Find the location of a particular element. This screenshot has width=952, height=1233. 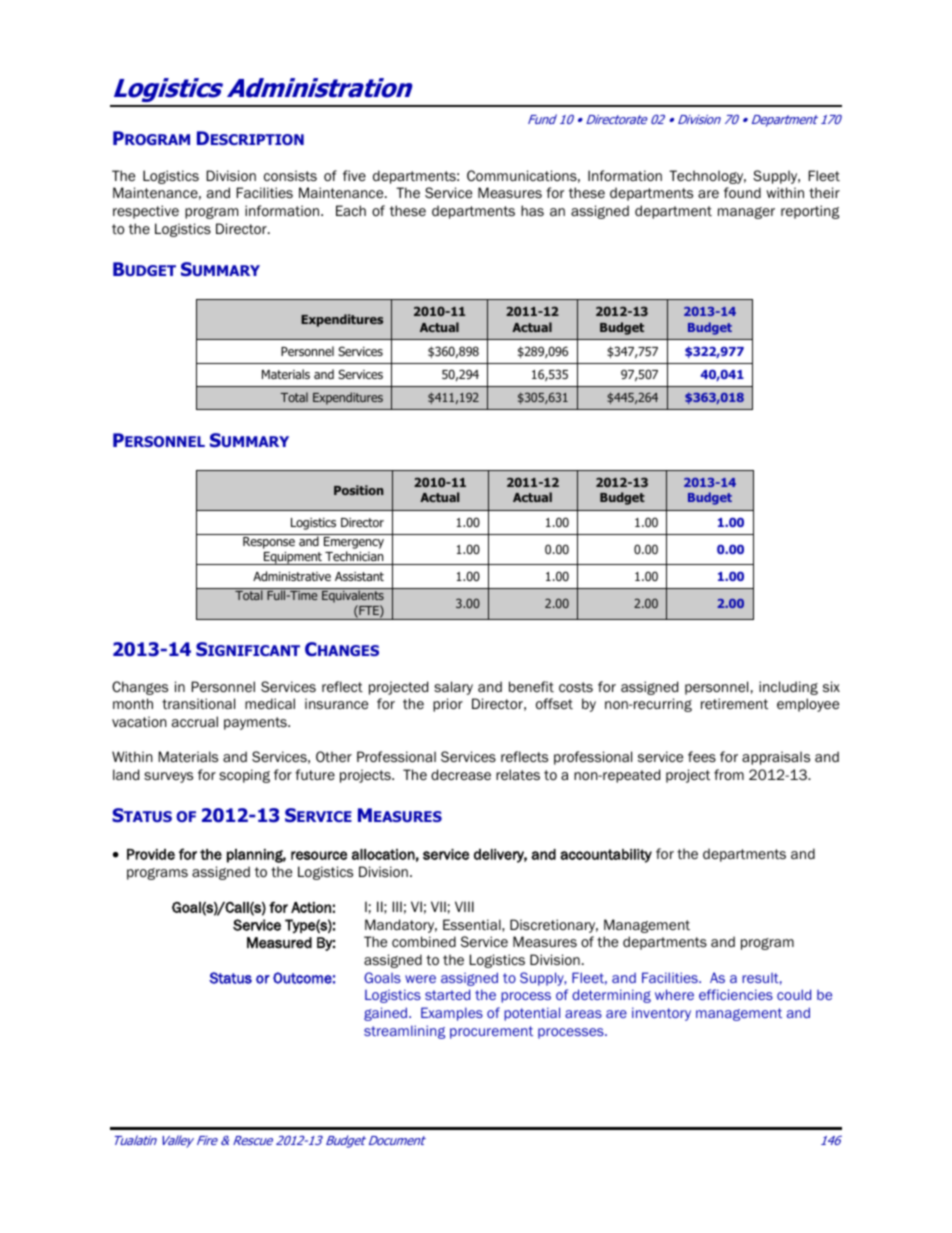

respective is located at coordinates (146, 212).
